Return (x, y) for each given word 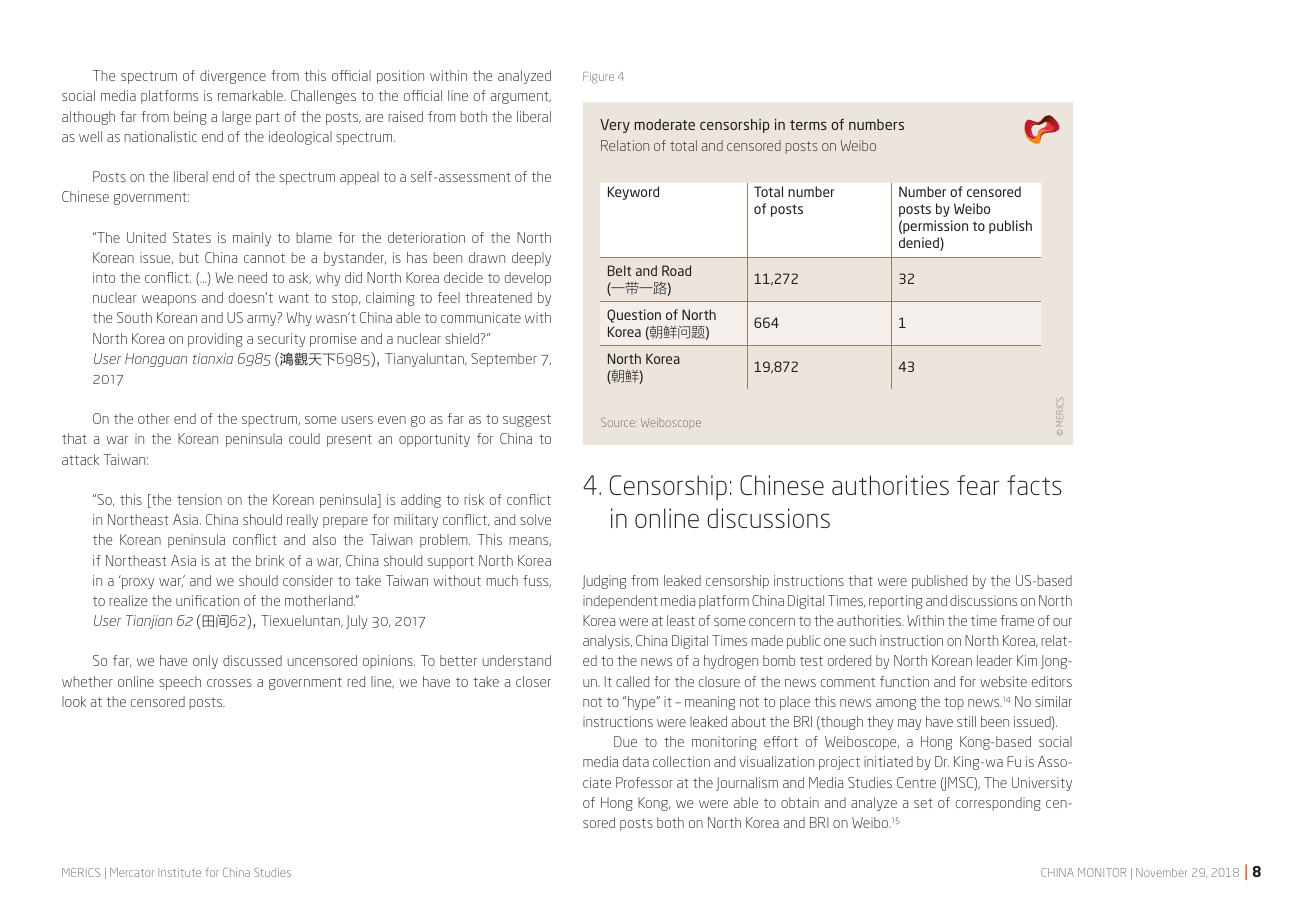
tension (199, 499)
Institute (179, 872)
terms (808, 125)
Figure (598, 78)
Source (619, 422)
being (190, 118)
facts (1034, 485)
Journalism (747, 784)
